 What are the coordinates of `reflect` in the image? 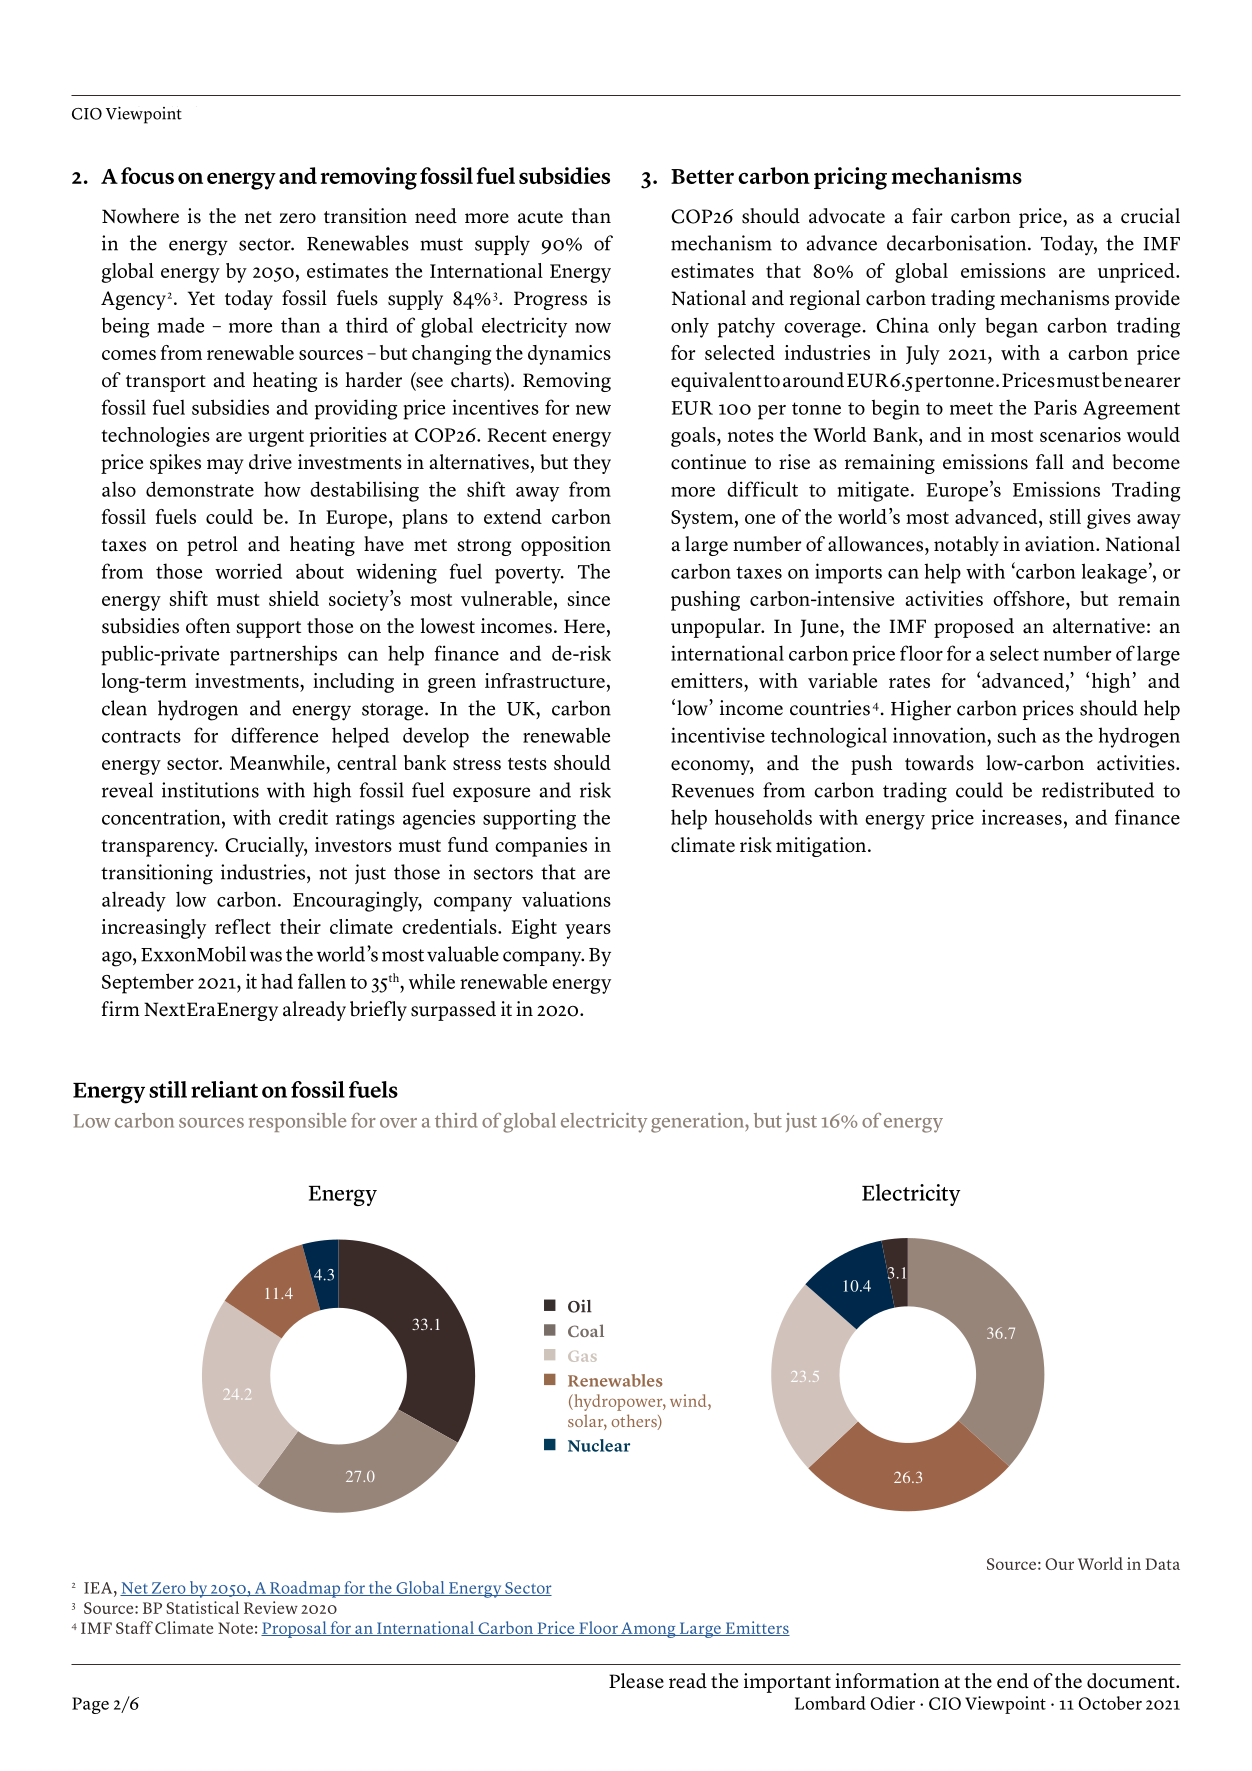 It's located at (243, 926).
